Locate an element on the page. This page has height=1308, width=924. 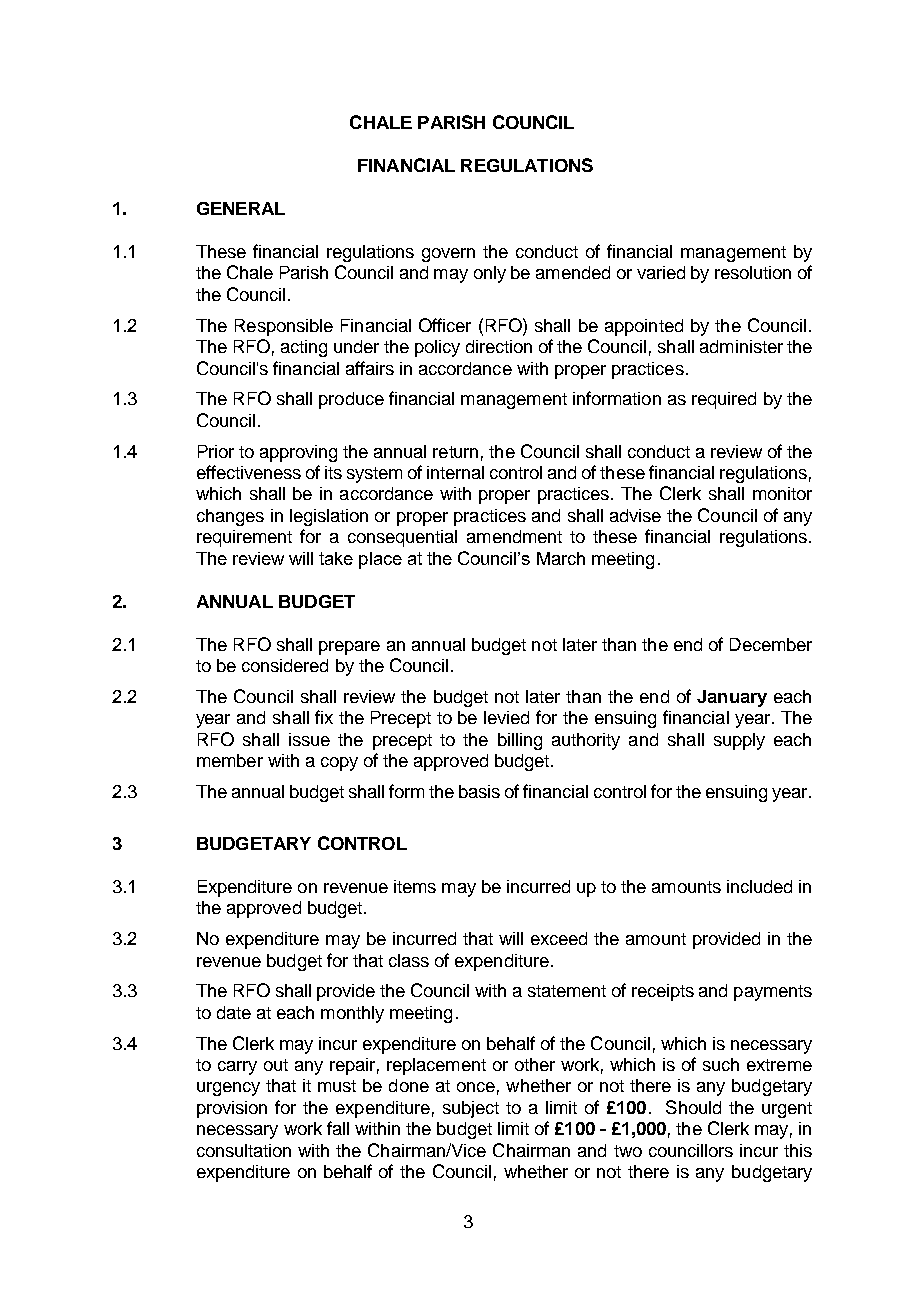
considered is located at coordinates (285, 665).
